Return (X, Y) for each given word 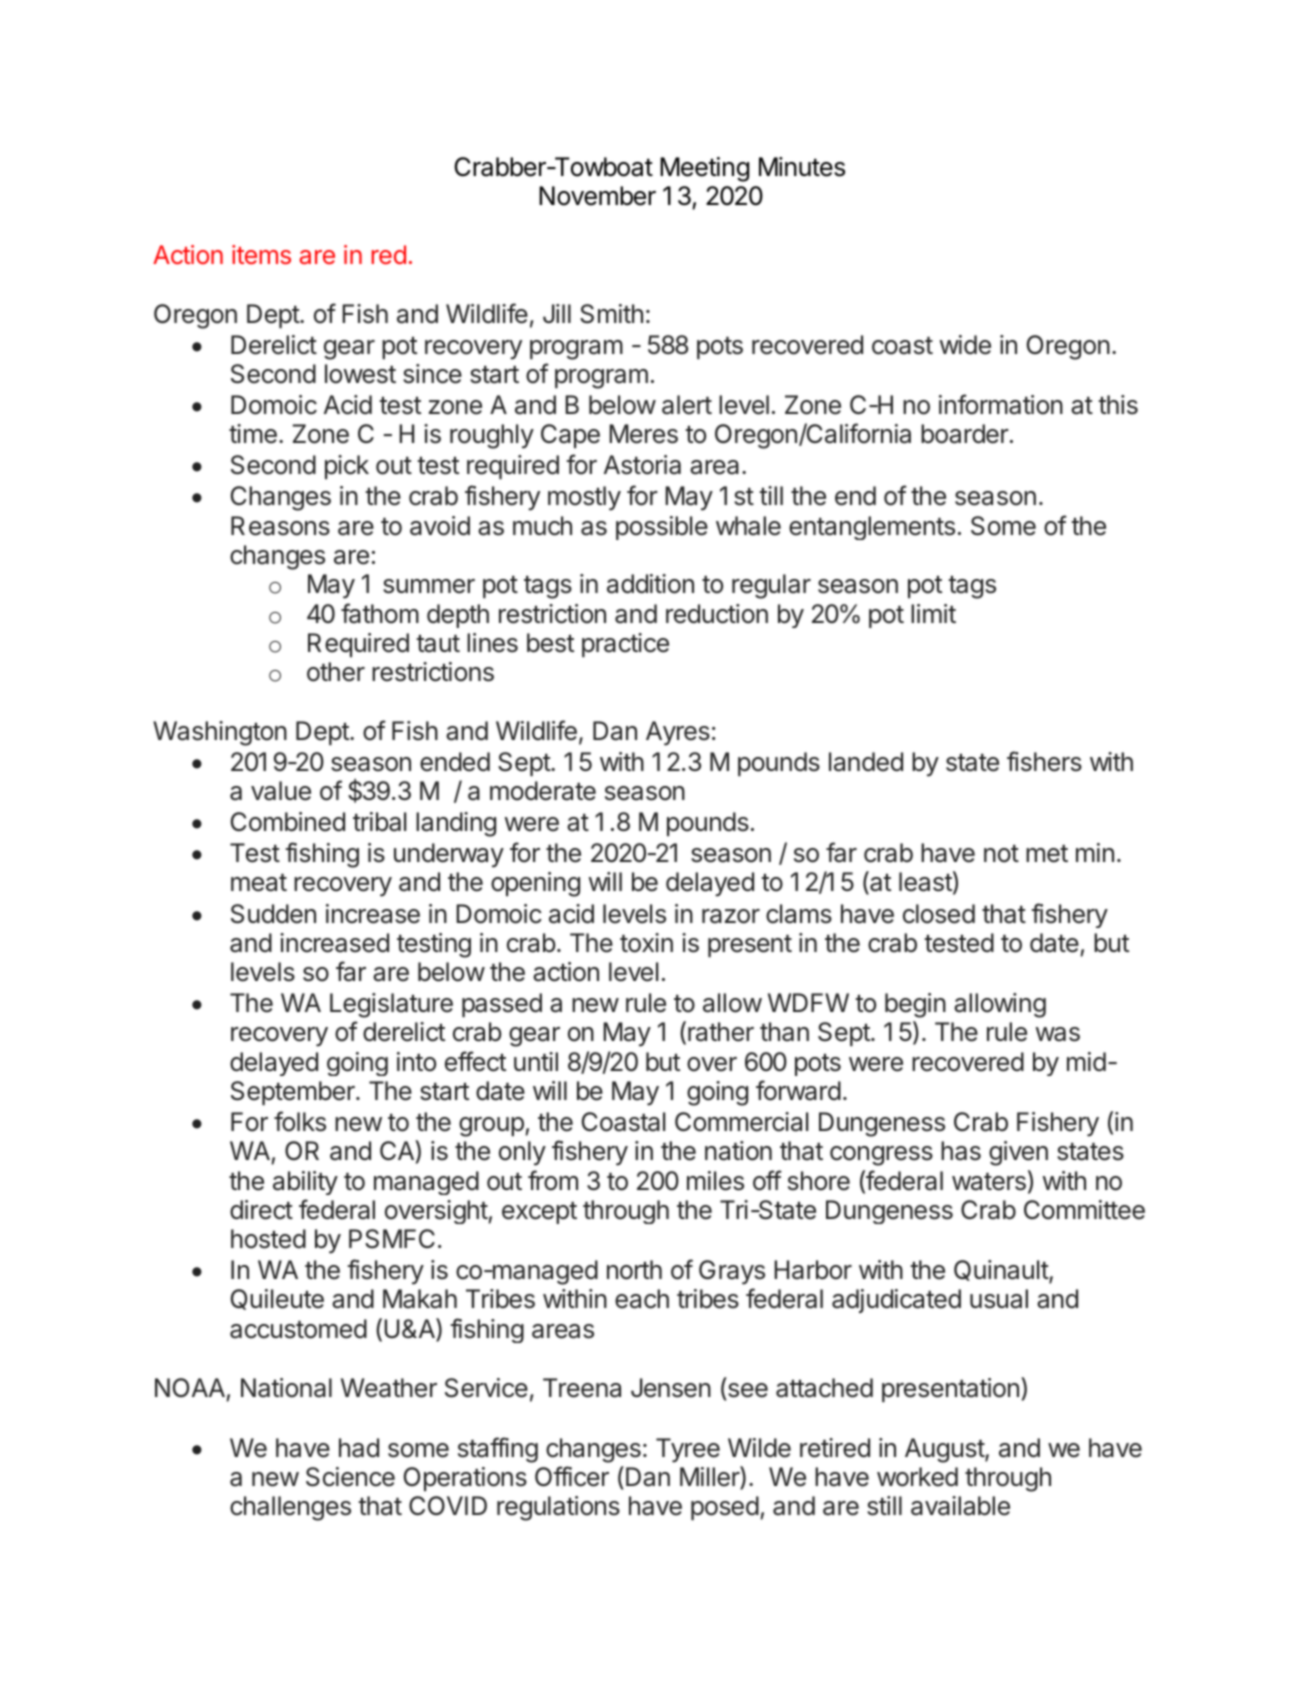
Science (350, 1477)
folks (300, 1121)
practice (625, 645)
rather (721, 1032)
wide (965, 345)
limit (933, 613)
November (597, 196)
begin (915, 1005)
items (261, 254)
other (336, 672)
